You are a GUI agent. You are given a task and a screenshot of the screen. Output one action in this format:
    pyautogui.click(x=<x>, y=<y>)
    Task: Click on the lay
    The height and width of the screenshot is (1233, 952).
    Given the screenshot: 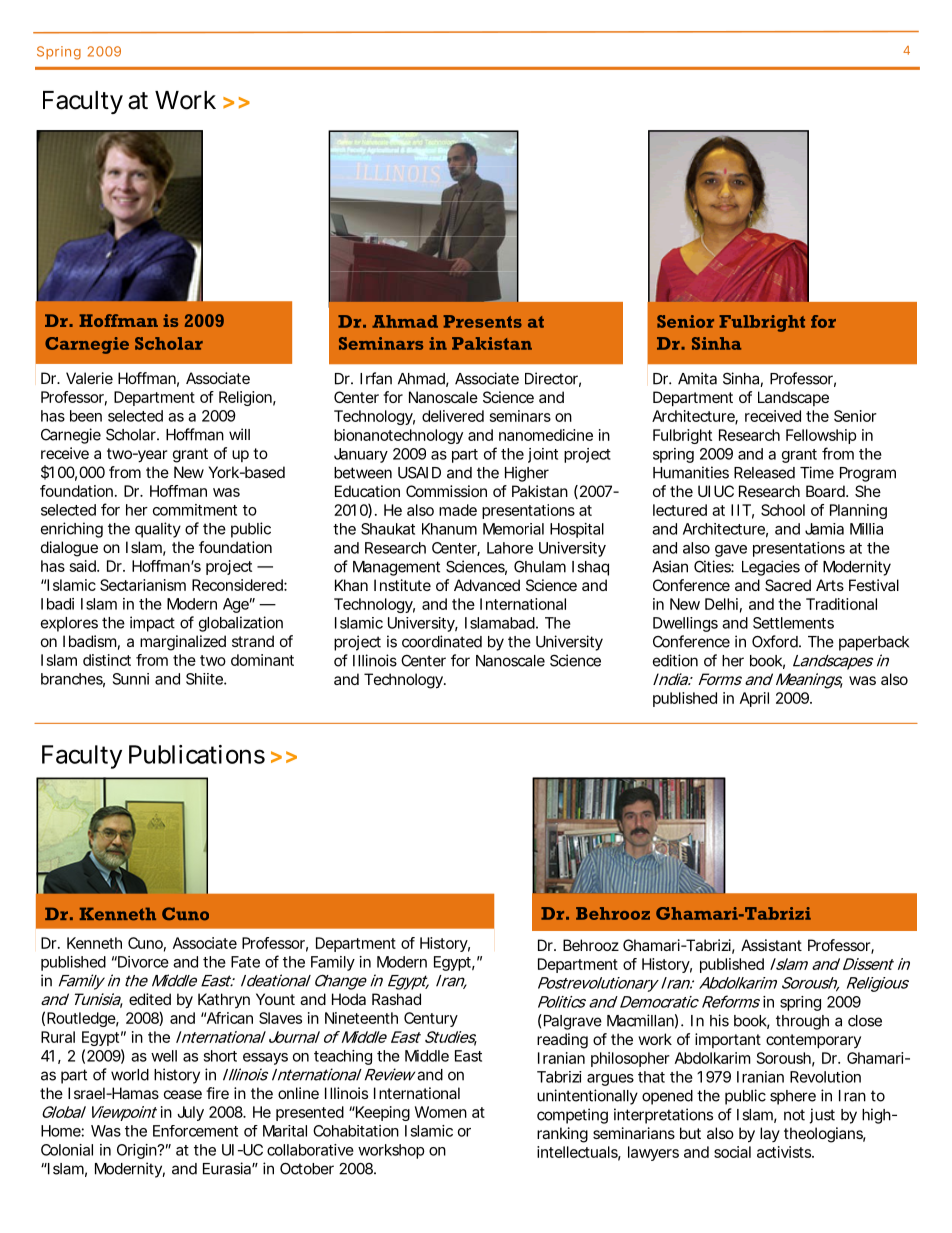 What is the action you would take?
    pyautogui.click(x=770, y=1134)
